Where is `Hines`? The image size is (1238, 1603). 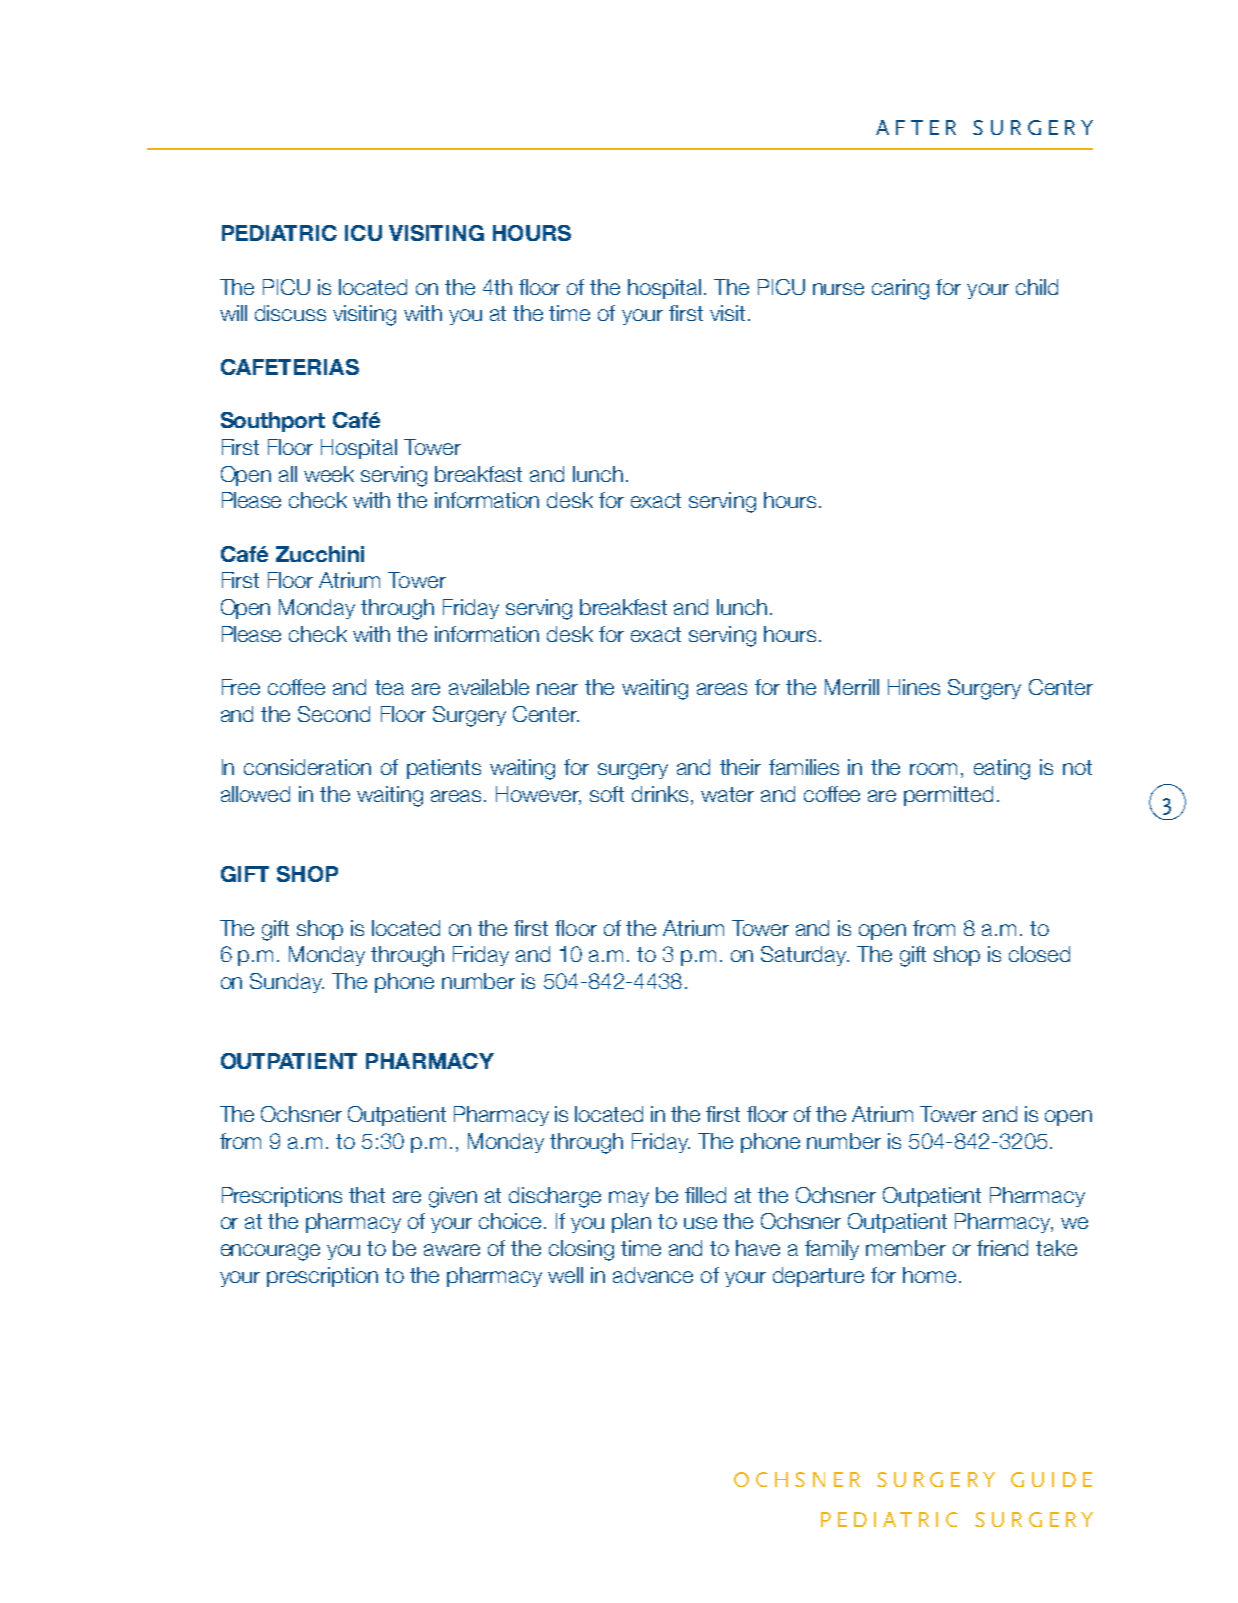 Hines is located at coordinates (914, 687).
